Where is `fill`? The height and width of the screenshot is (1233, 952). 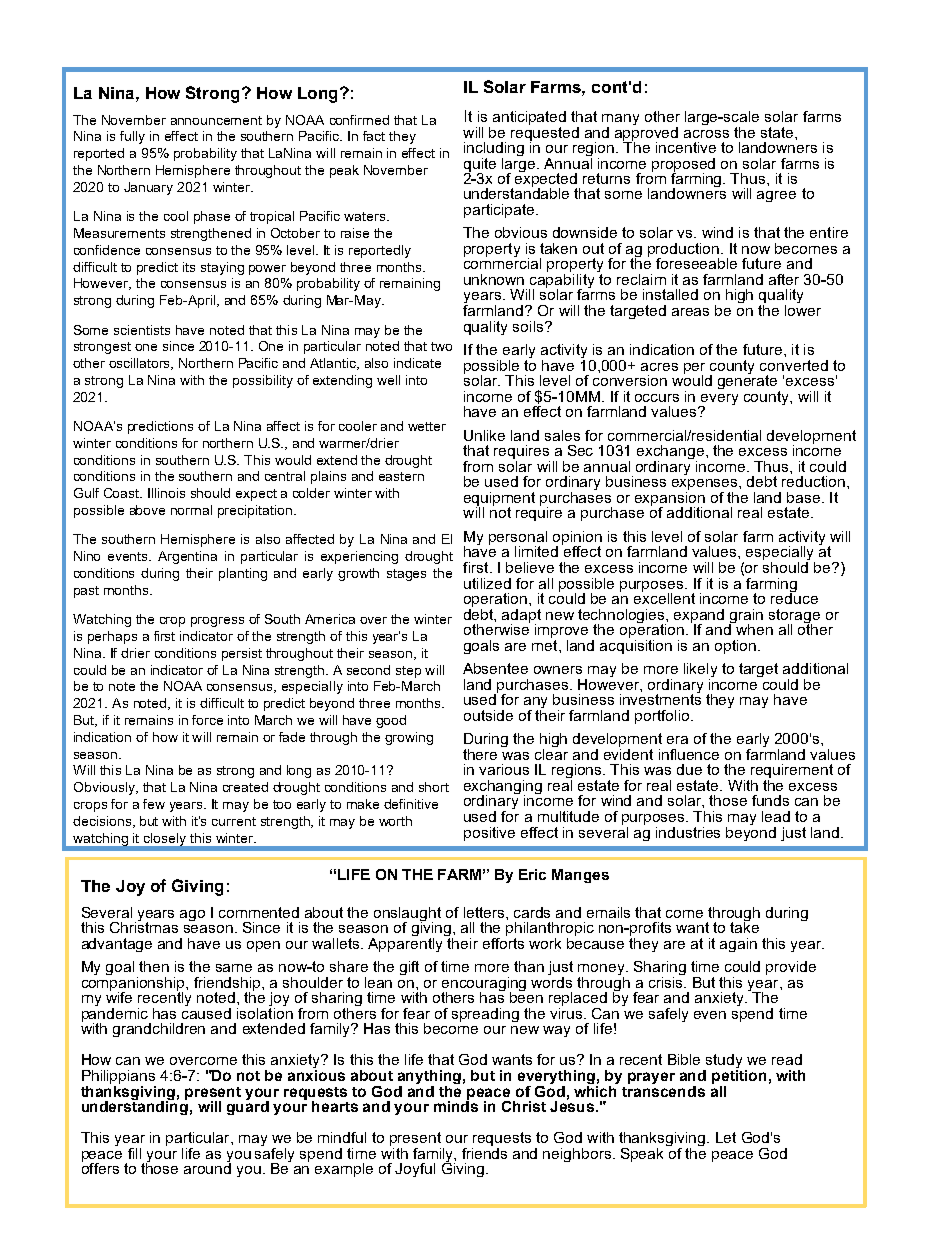
fill is located at coordinates (134, 1153).
